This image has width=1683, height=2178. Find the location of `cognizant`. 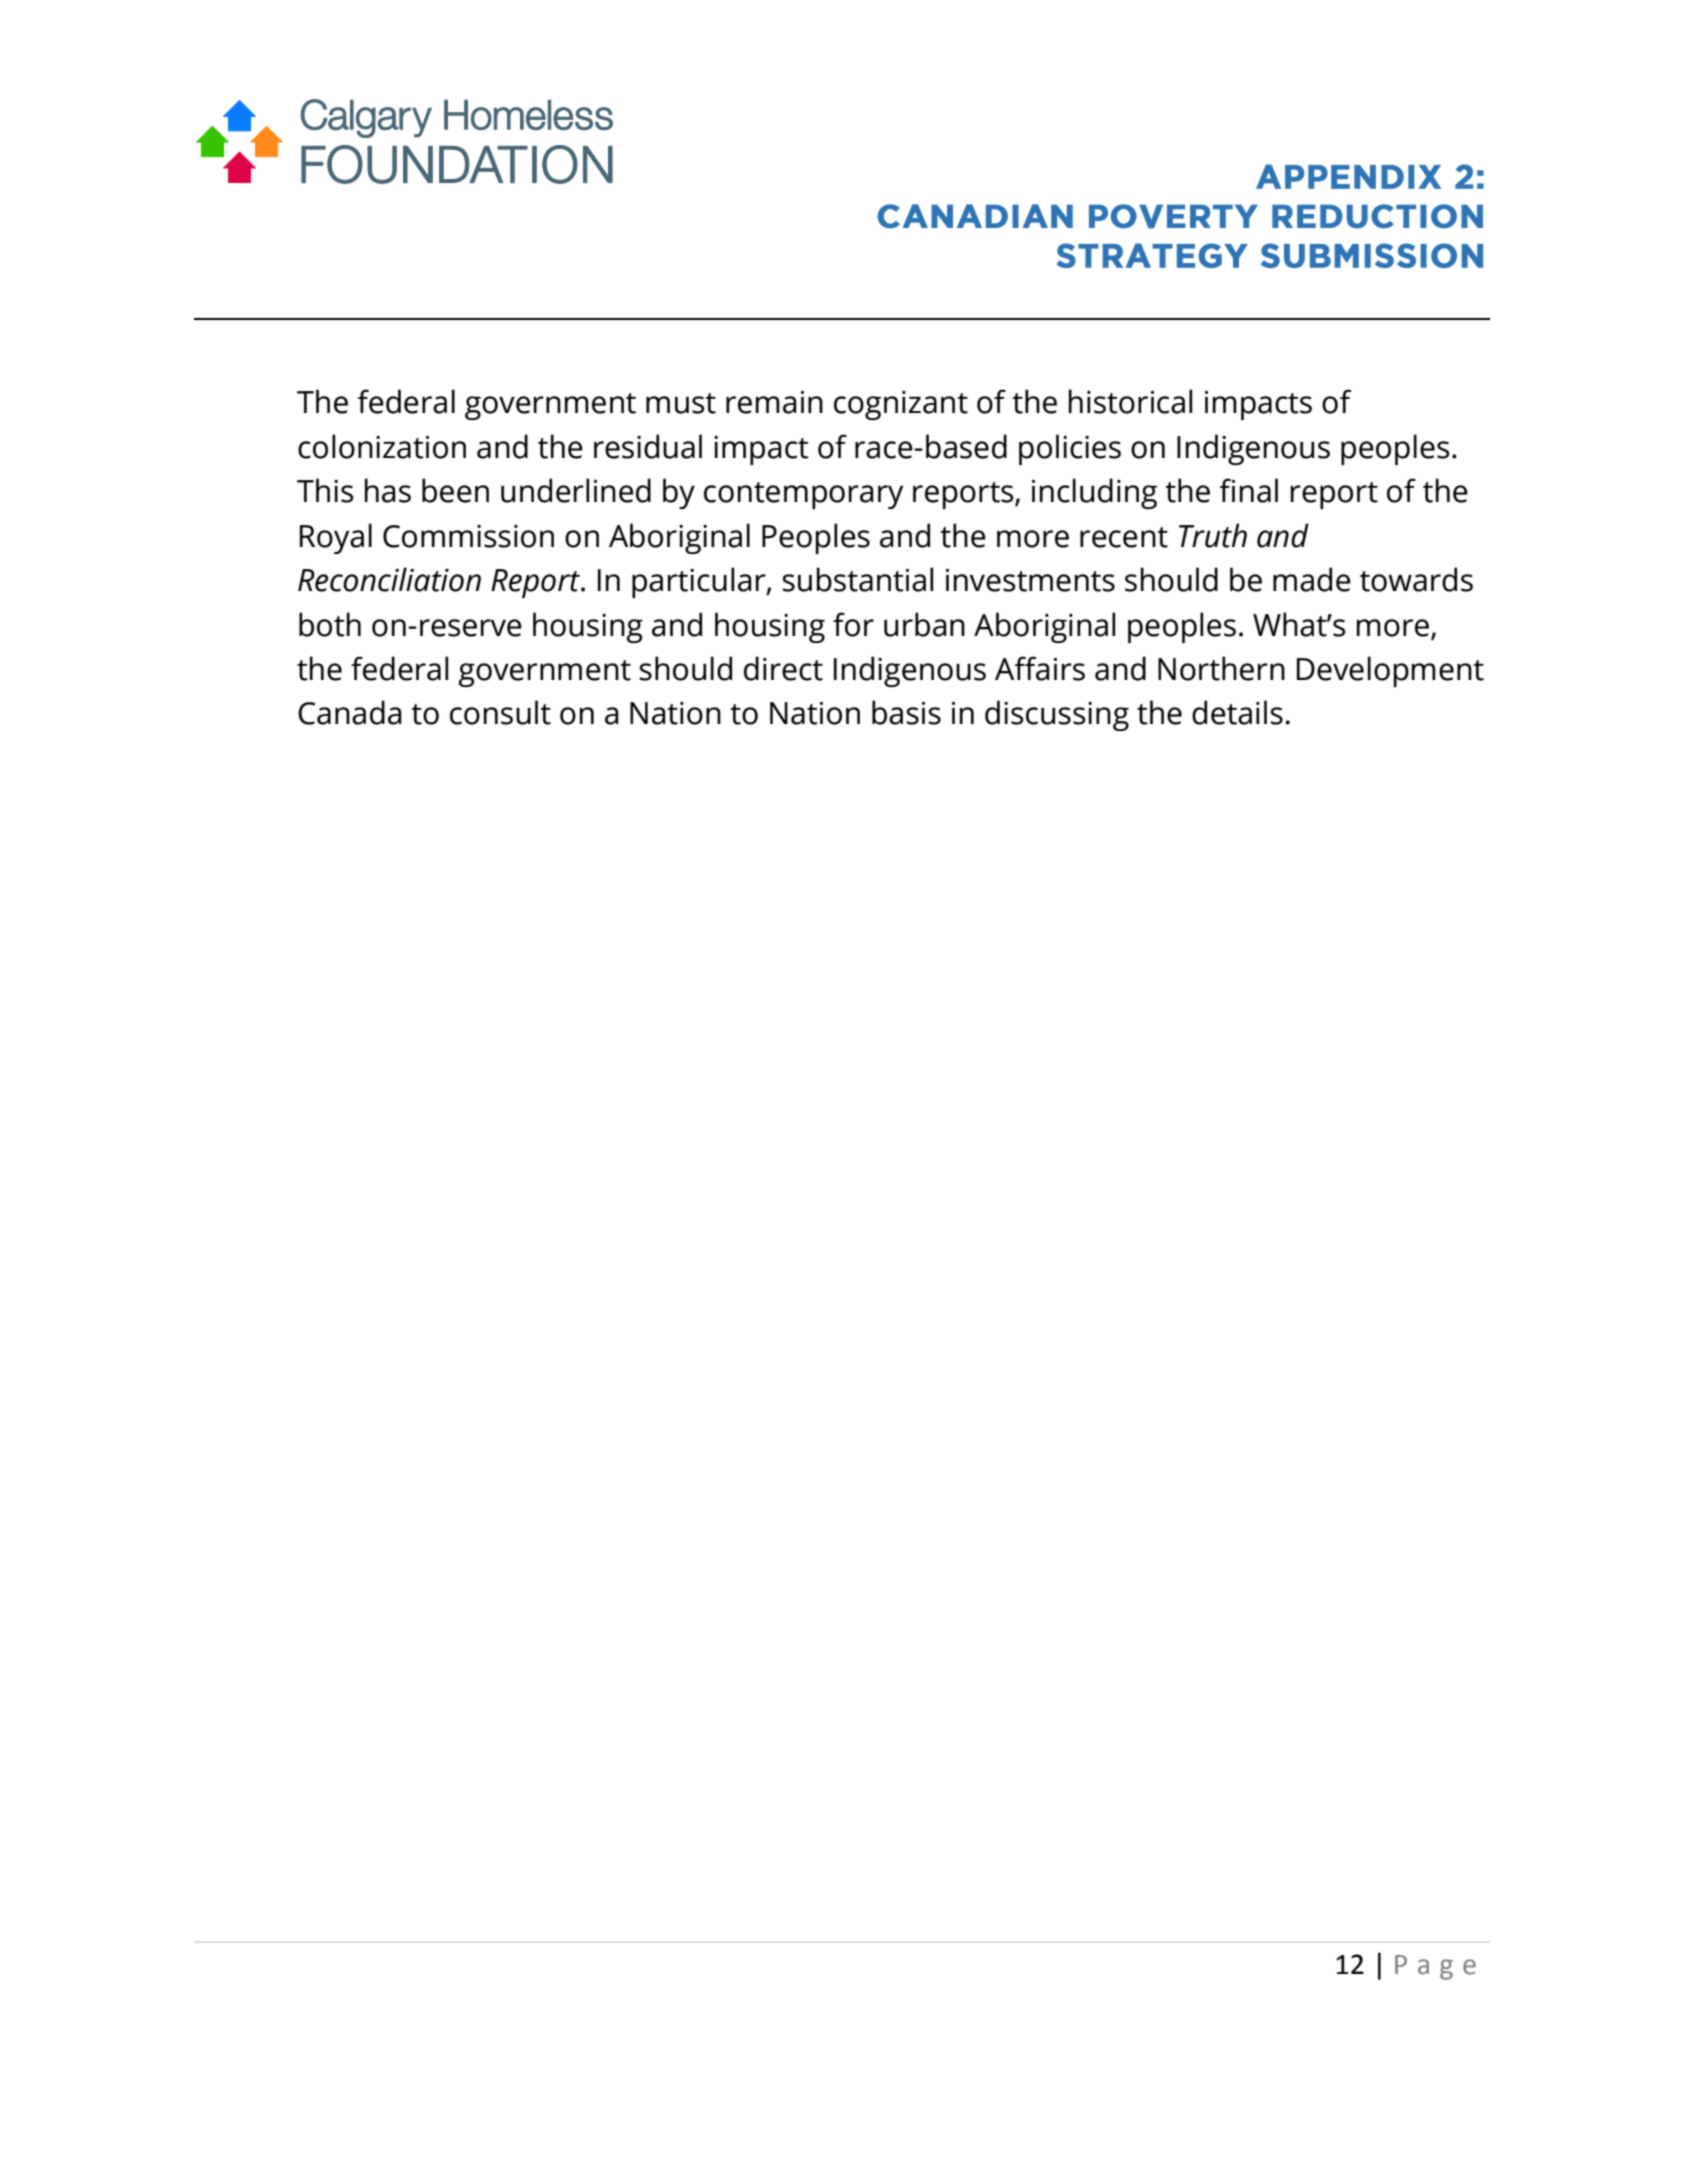

cognizant is located at coordinates (901, 405).
